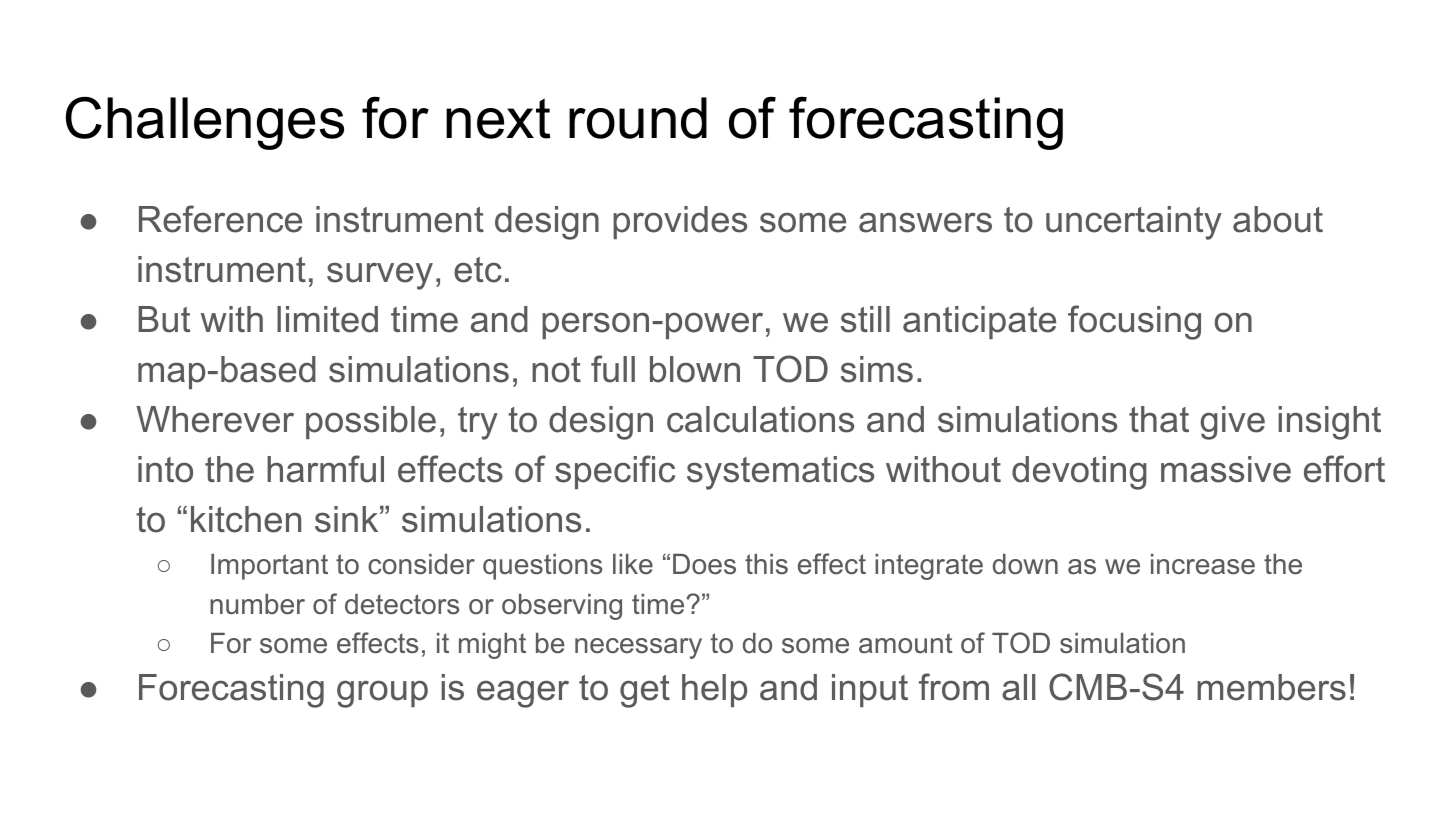 The width and height of the screenshot is (1456, 819). What do you see at coordinates (382, 694) in the screenshot?
I see `group` at bounding box center [382, 694].
